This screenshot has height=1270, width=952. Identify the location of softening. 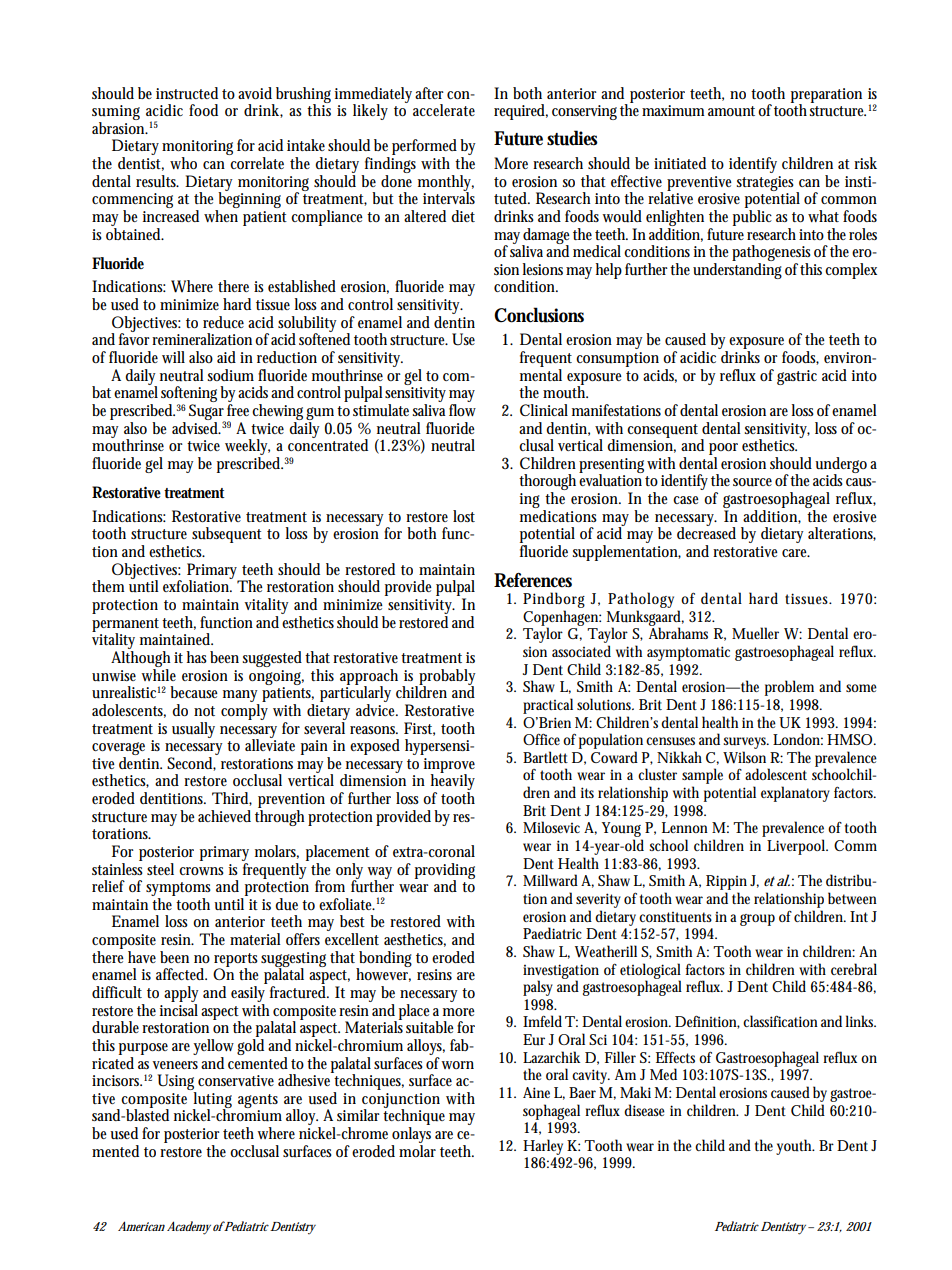
(191, 395).
